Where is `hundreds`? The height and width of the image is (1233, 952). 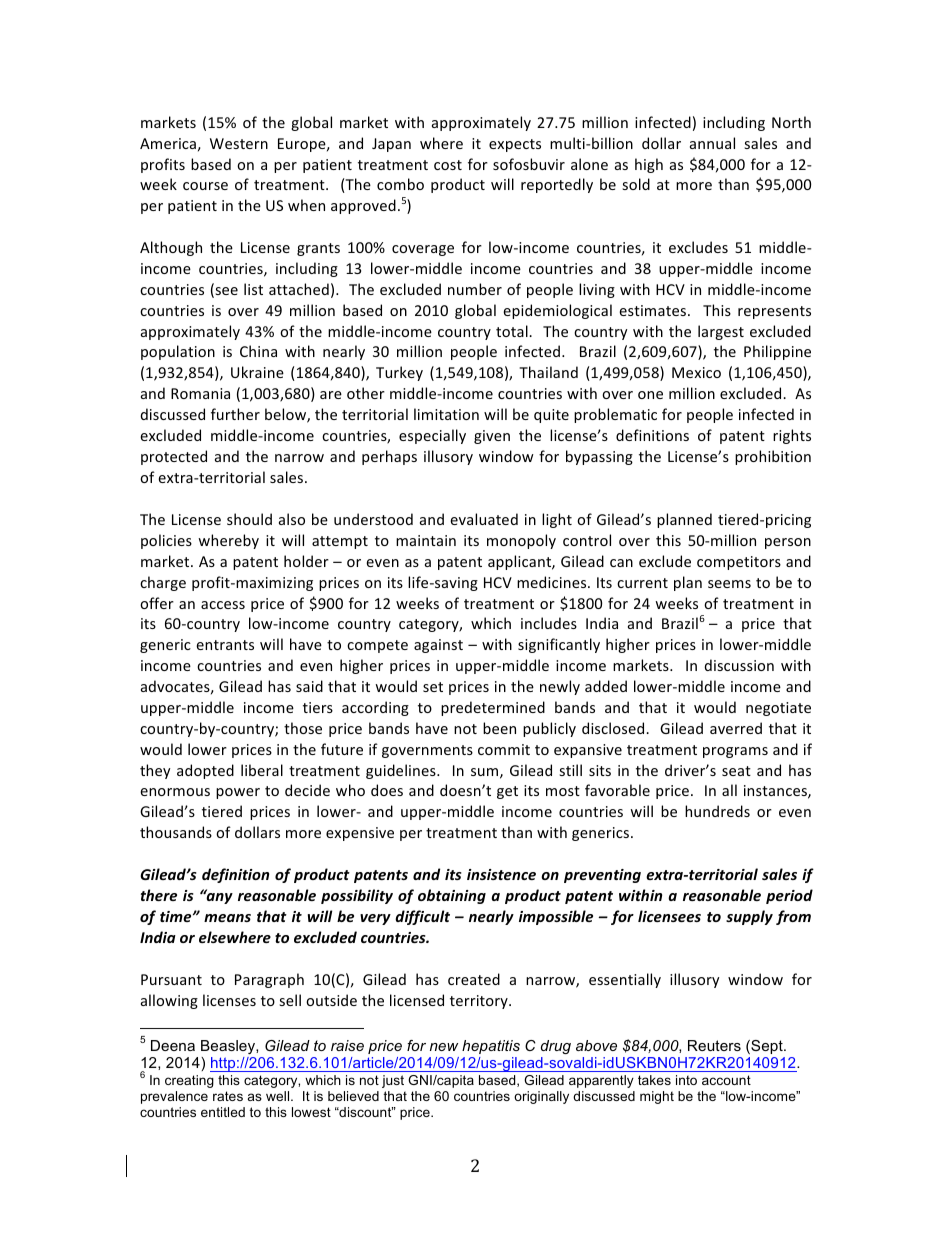 hundreds is located at coordinates (717, 811).
